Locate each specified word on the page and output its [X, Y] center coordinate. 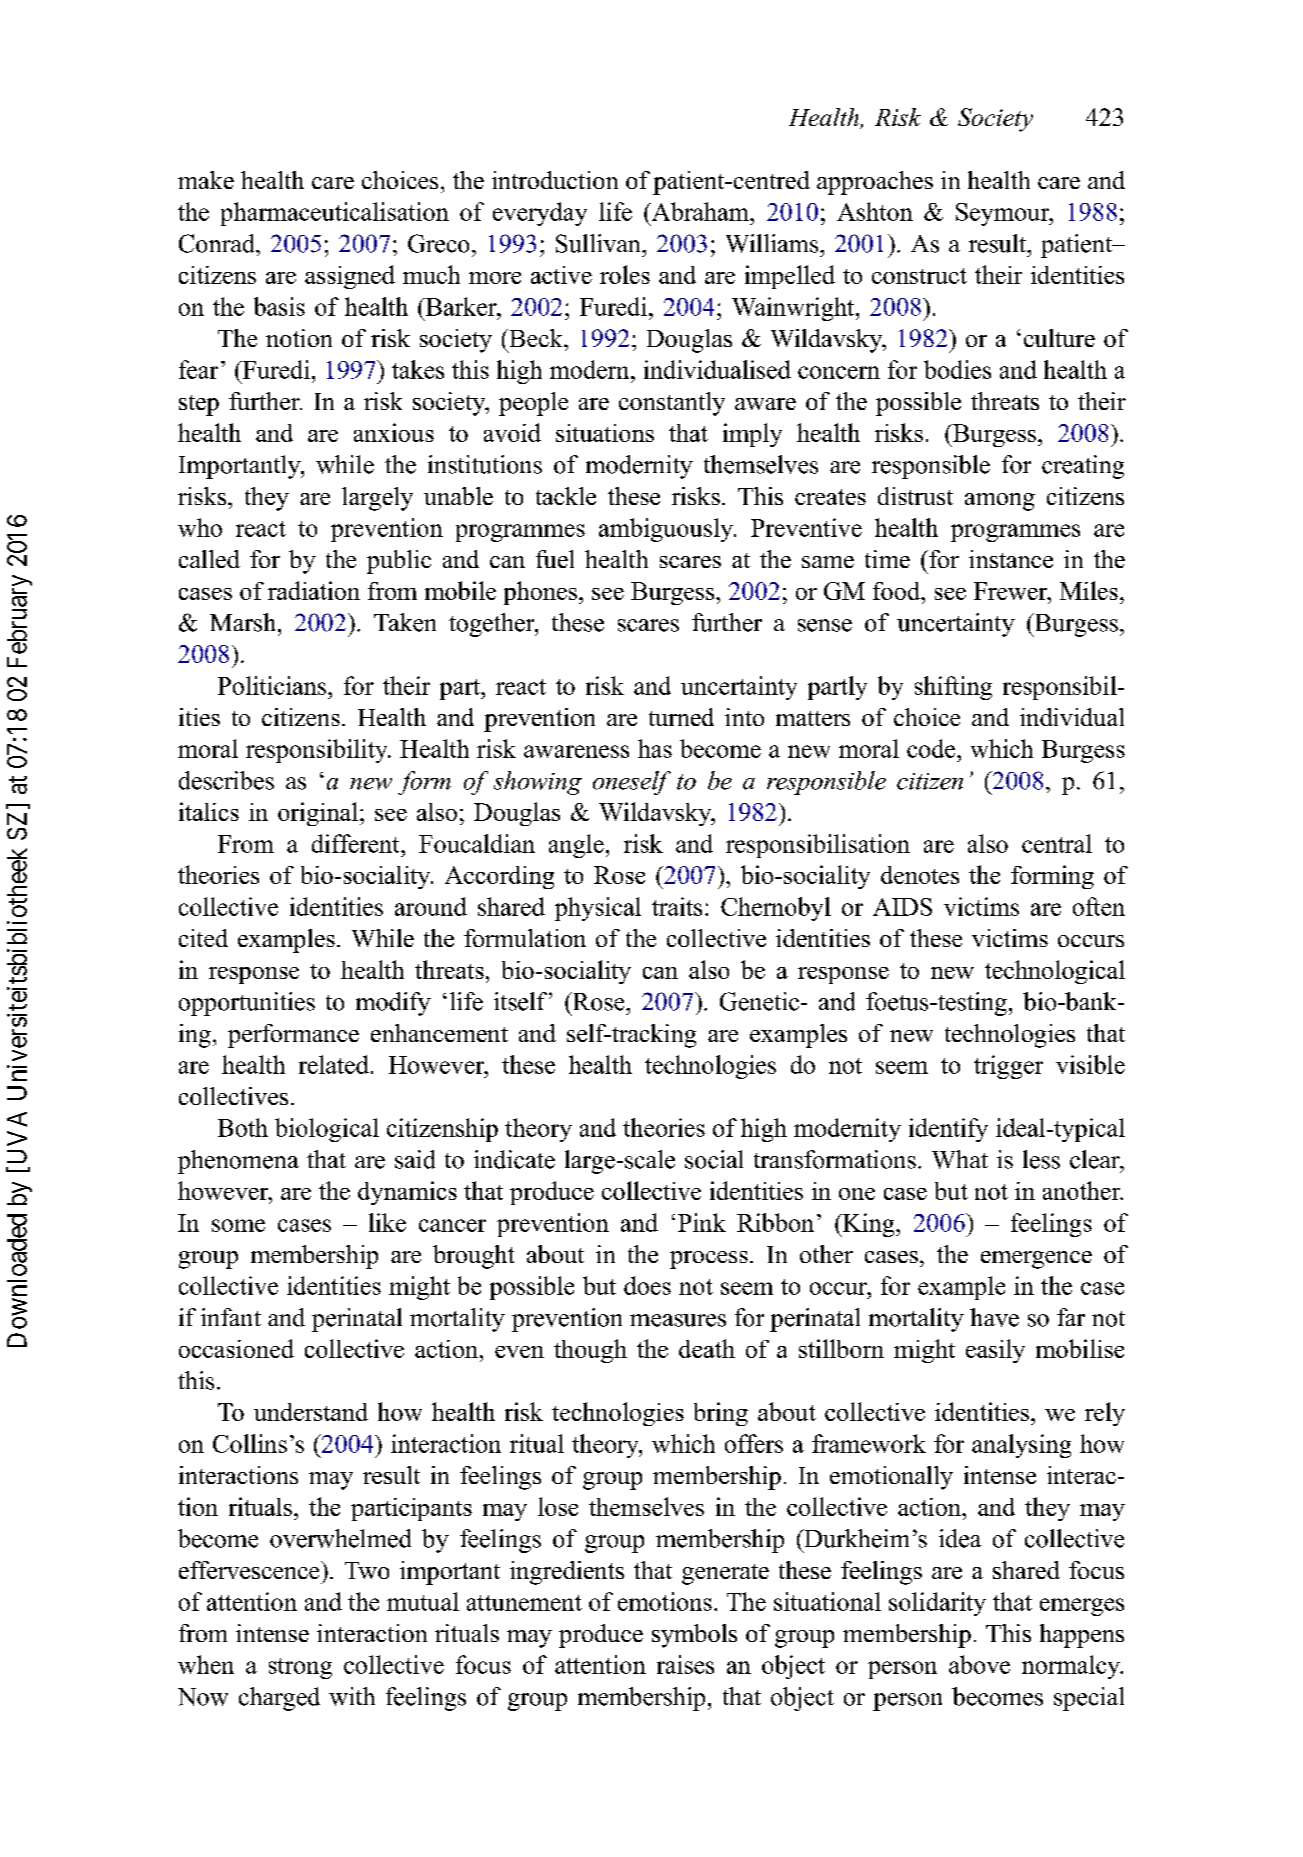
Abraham [700, 211]
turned [681, 717]
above [979, 1664]
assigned [350, 277]
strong [300, 1668]
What [960, 1159]
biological [327, 1130]
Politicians [272, 685]
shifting [953, 688]
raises [685, 1664]
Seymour [1004, 214]
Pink [702, 1222]
